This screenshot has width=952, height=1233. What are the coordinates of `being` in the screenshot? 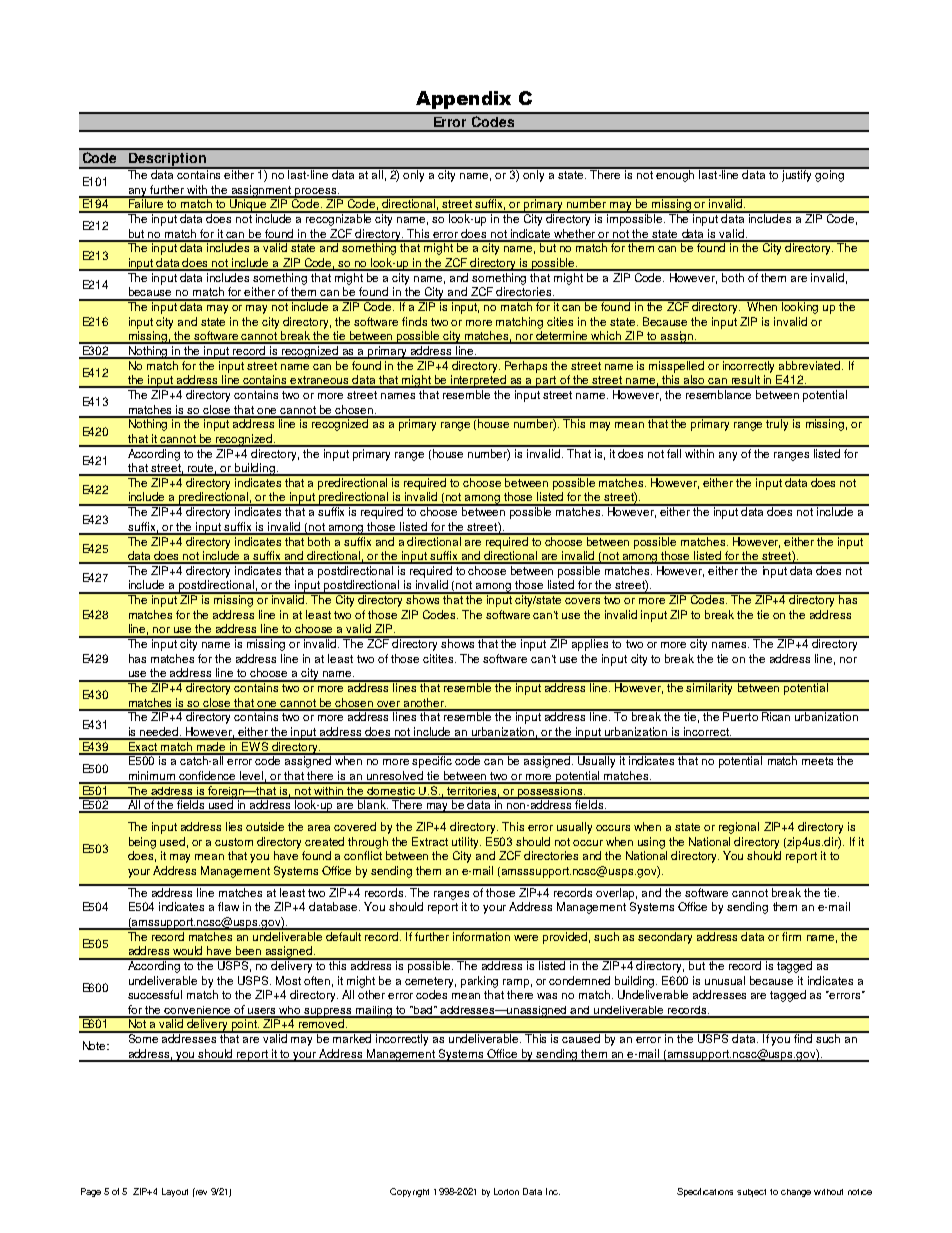 It's located at (142, 843).
